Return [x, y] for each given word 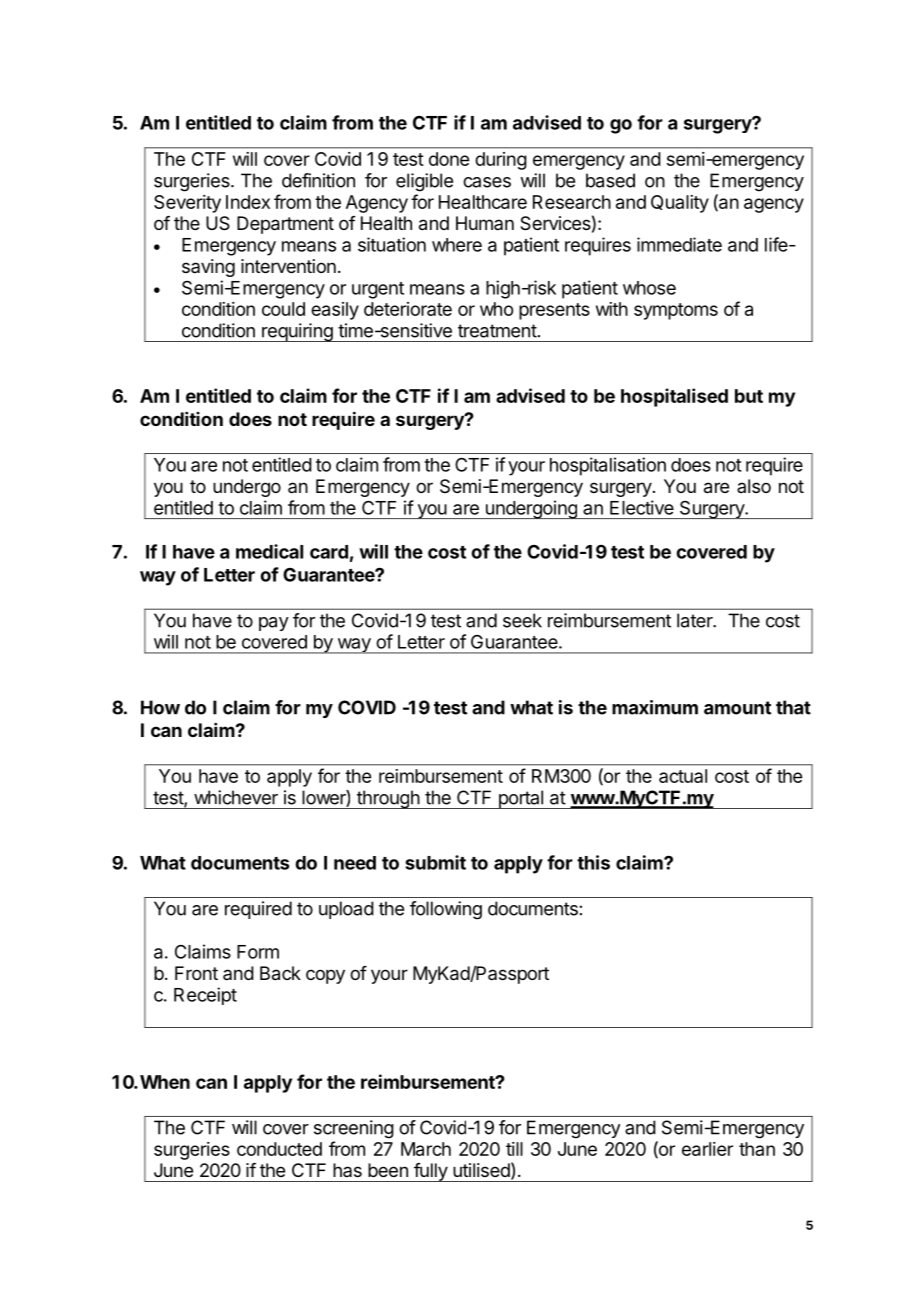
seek [522, 620]
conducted [279, 1149]
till [514, 1149]
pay [274, 624]
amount [737, 708]
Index [248, 202]
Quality [680, 204]
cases [487, 182]
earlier [707, 1149]
